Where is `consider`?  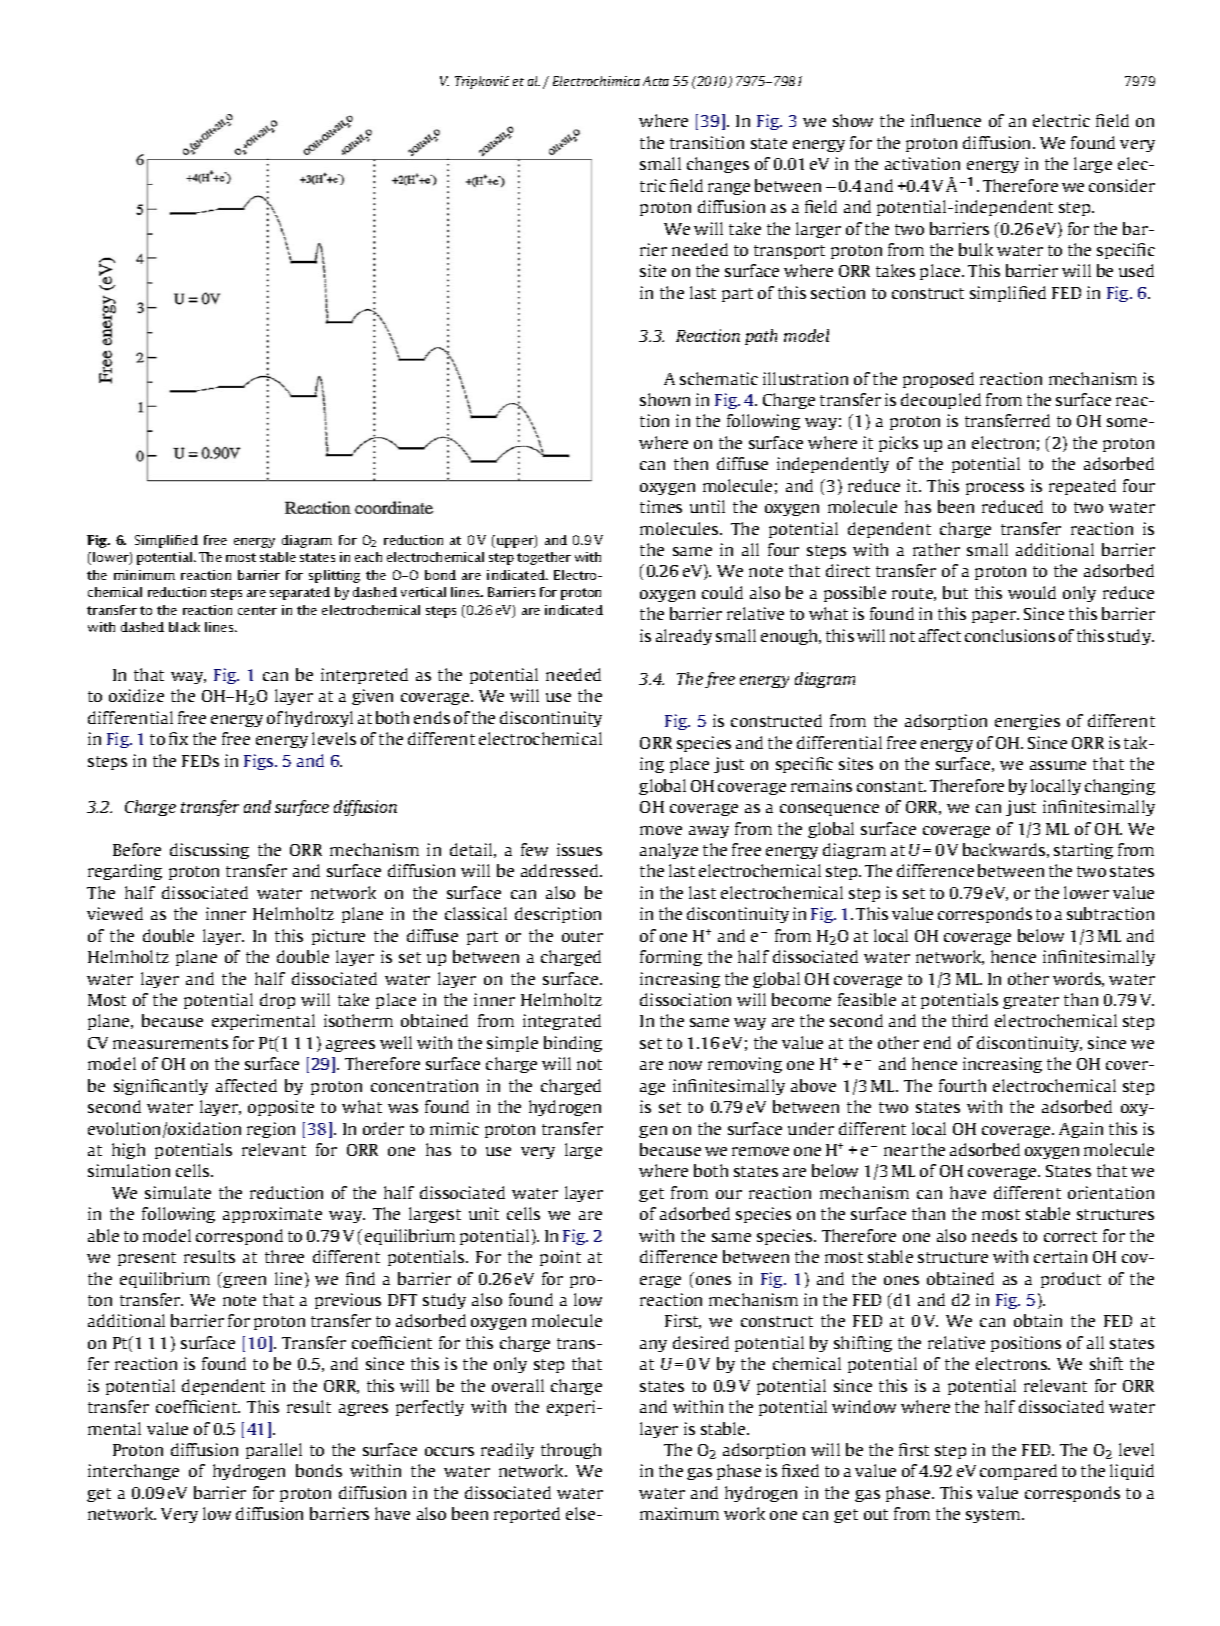 consider is located at coordinates (1122, 185).
